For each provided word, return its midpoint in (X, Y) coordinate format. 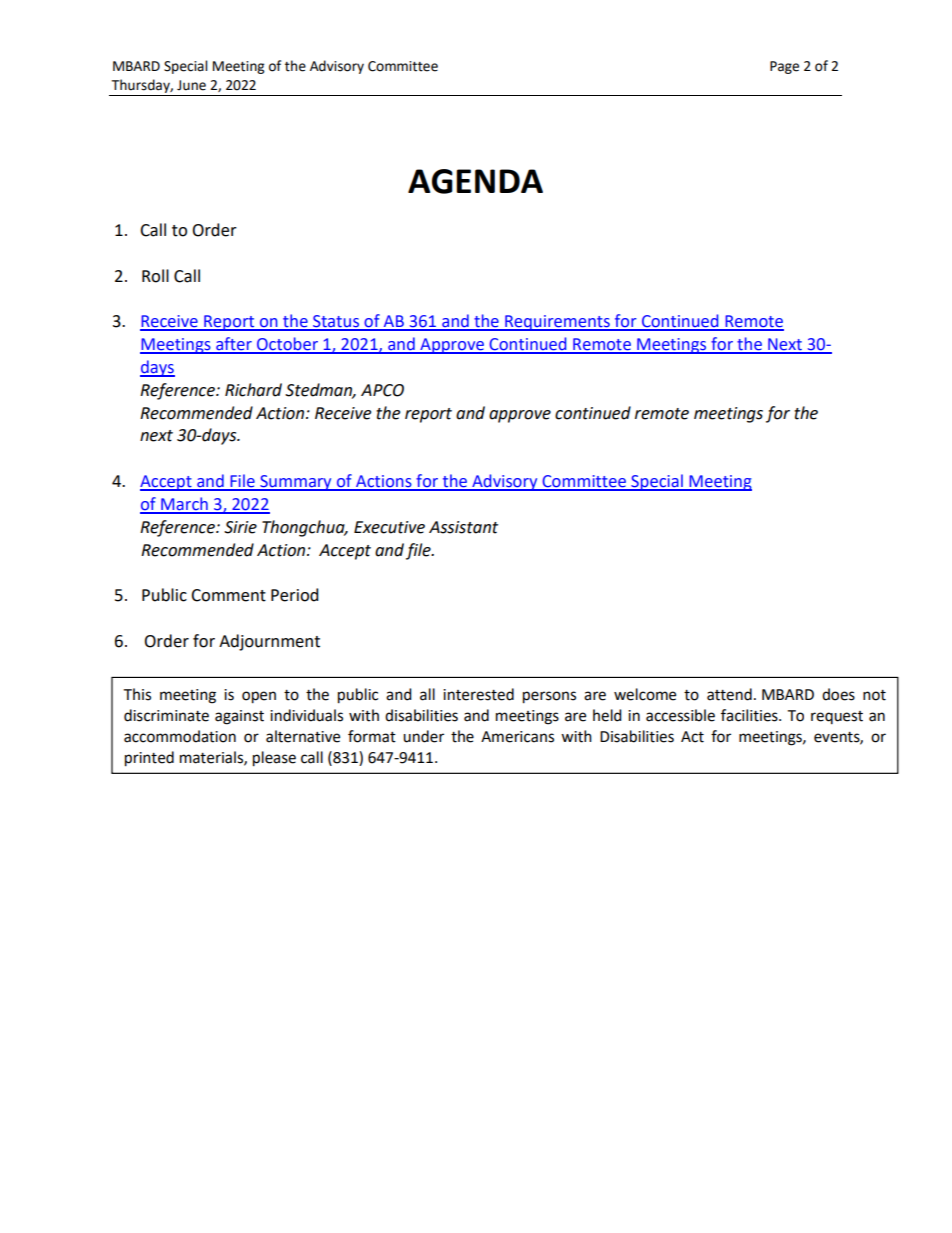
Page (784, 67)
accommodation (180, 736)
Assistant (463, 527)
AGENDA (475, 181)
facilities (750, 715)
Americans (517, 737)
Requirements (557, 323)
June (191, 85)
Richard (253, 390)
